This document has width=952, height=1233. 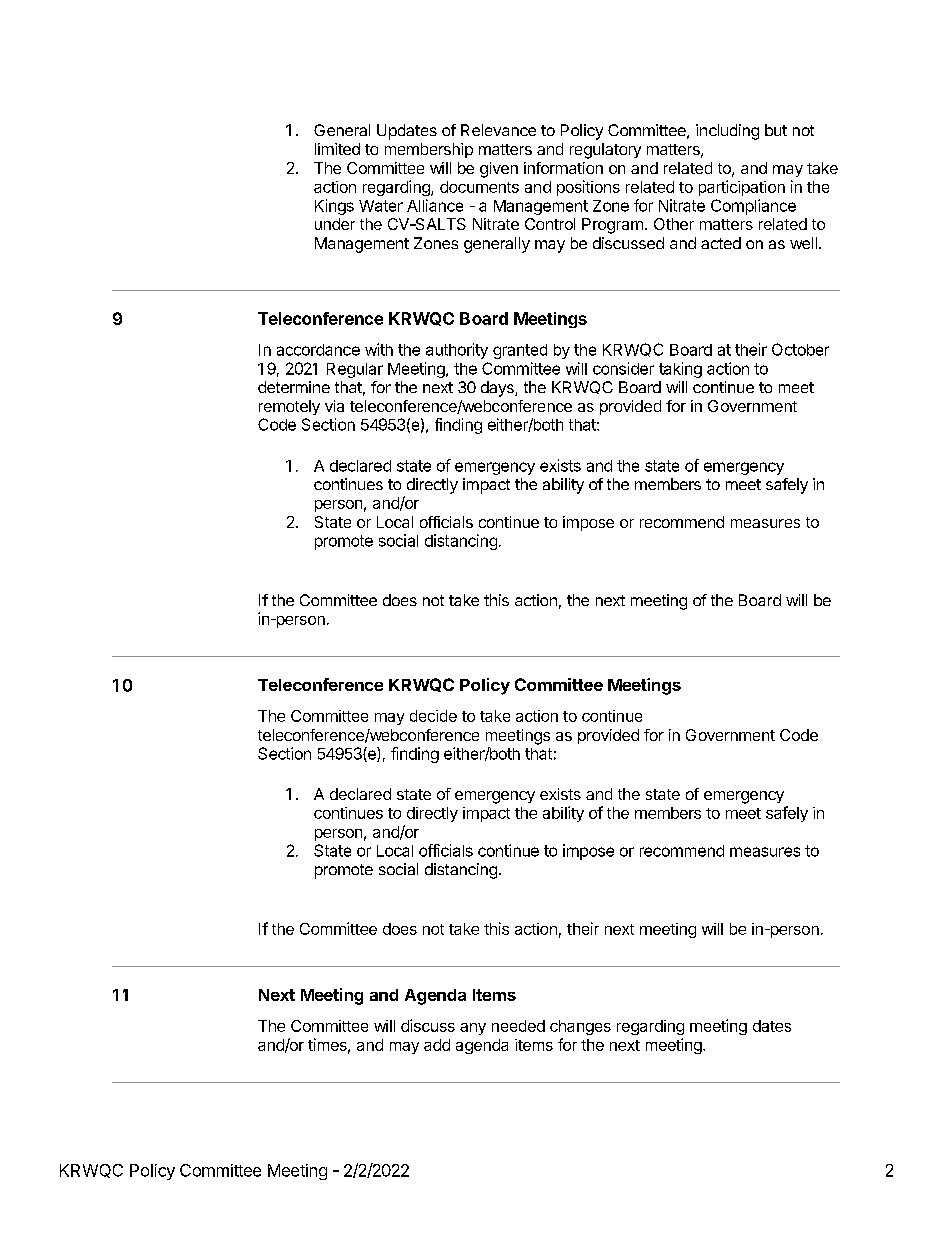 What do you see at coordinates (337, 149) in the document?
I see `limited` at bounding box center [337, 149].
